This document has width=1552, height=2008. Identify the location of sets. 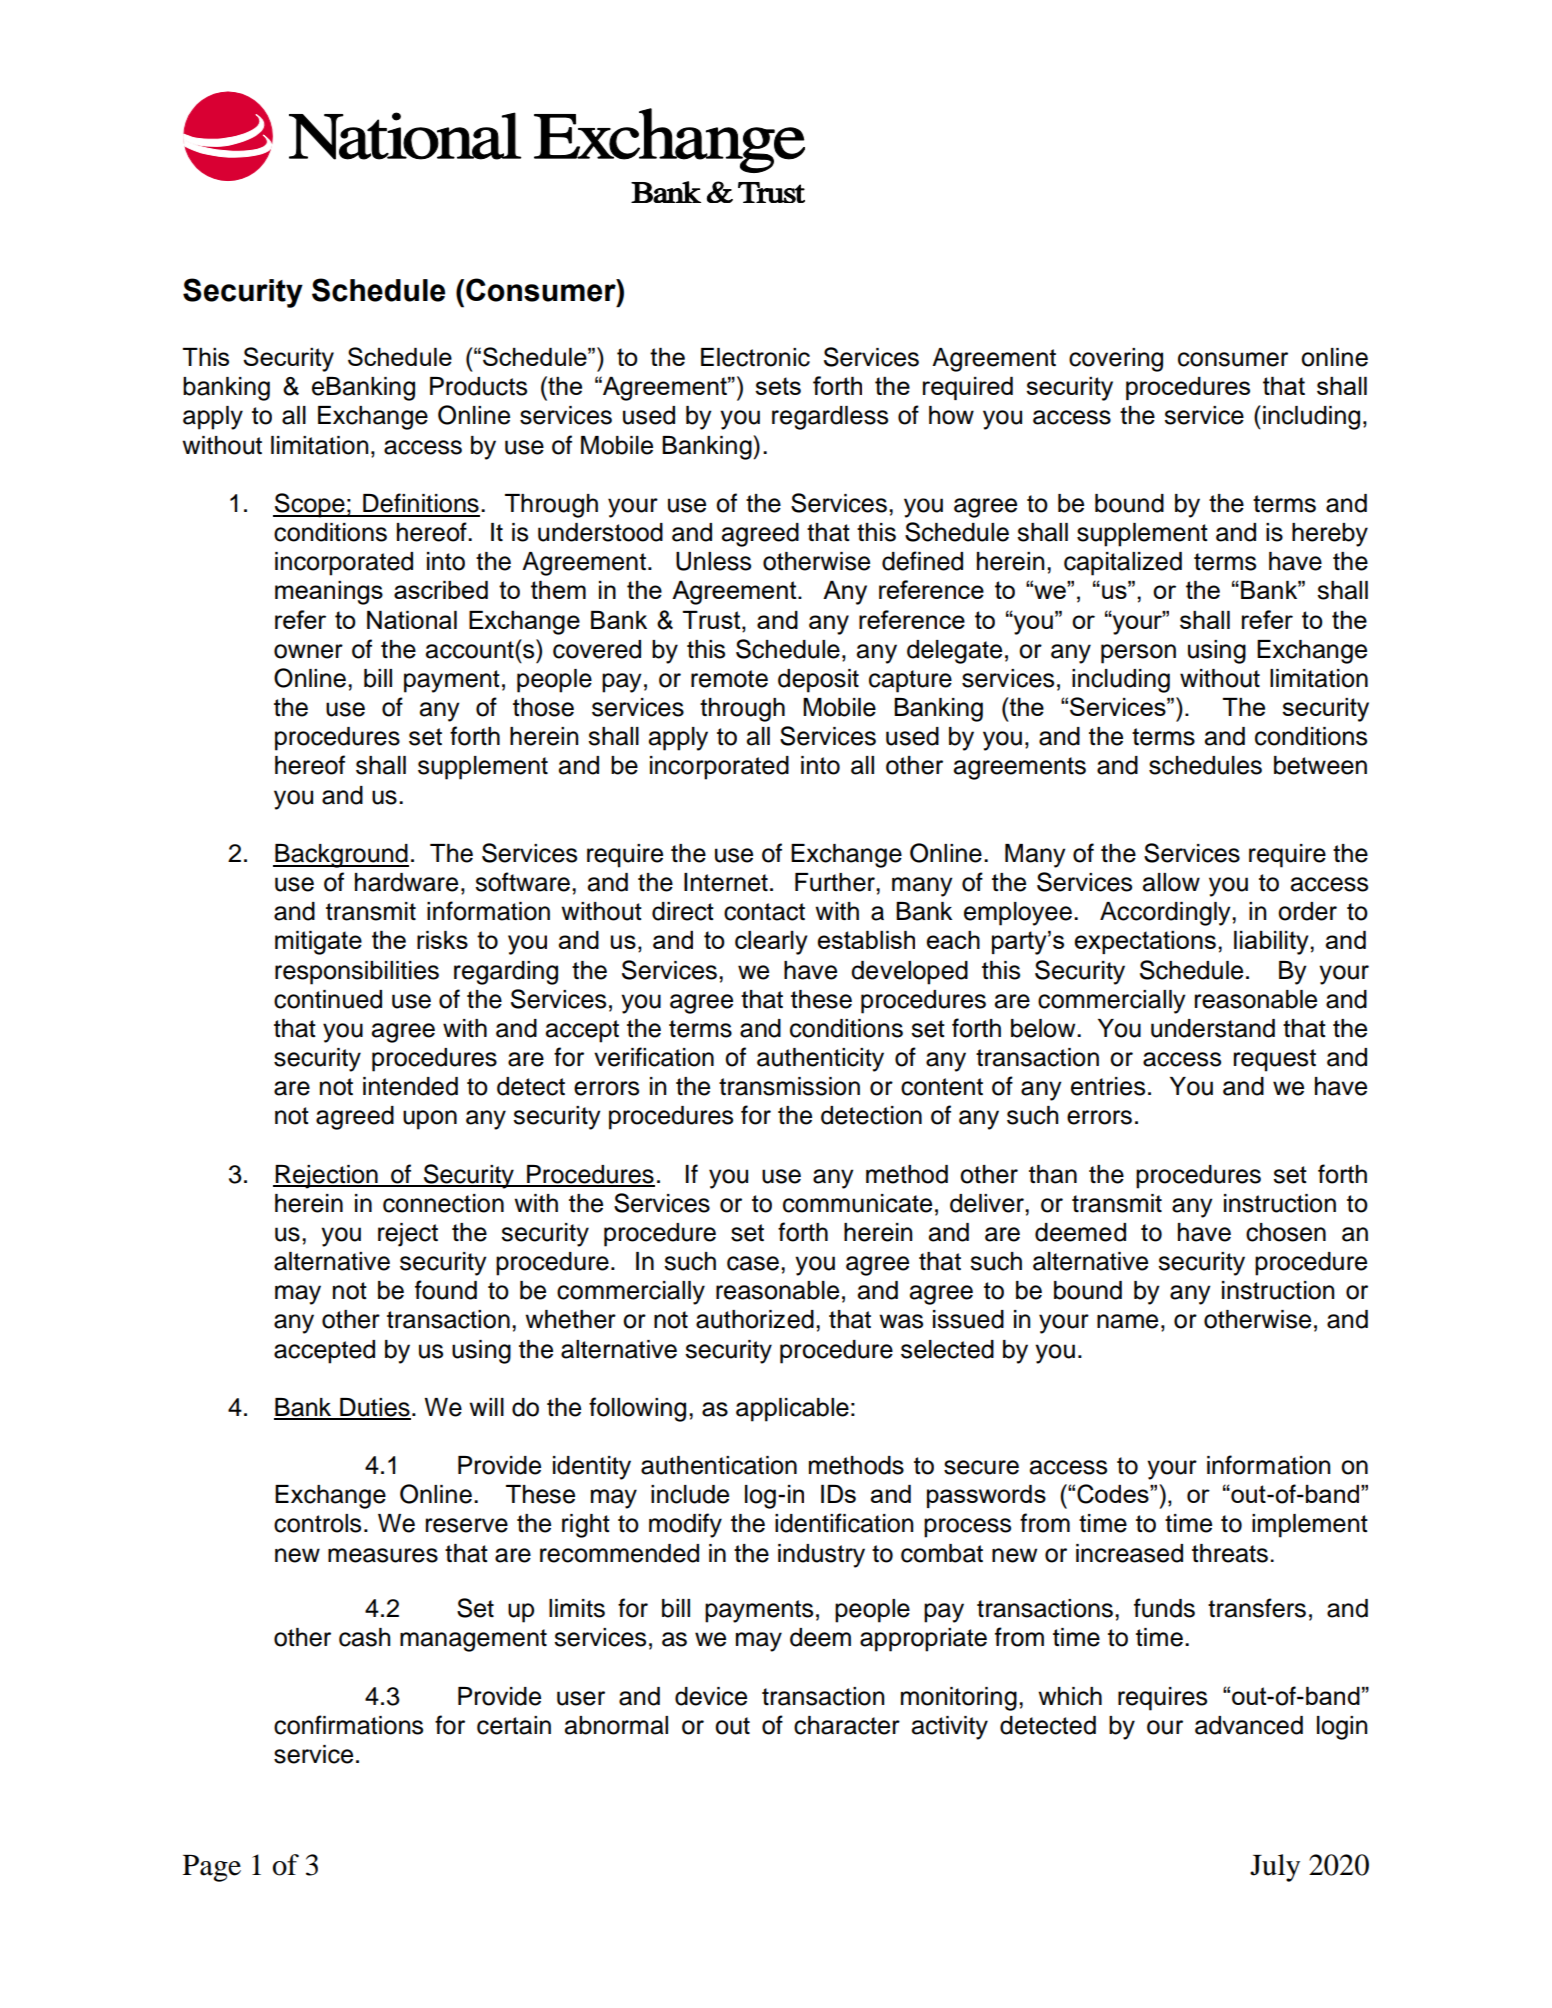
(778, 386).
